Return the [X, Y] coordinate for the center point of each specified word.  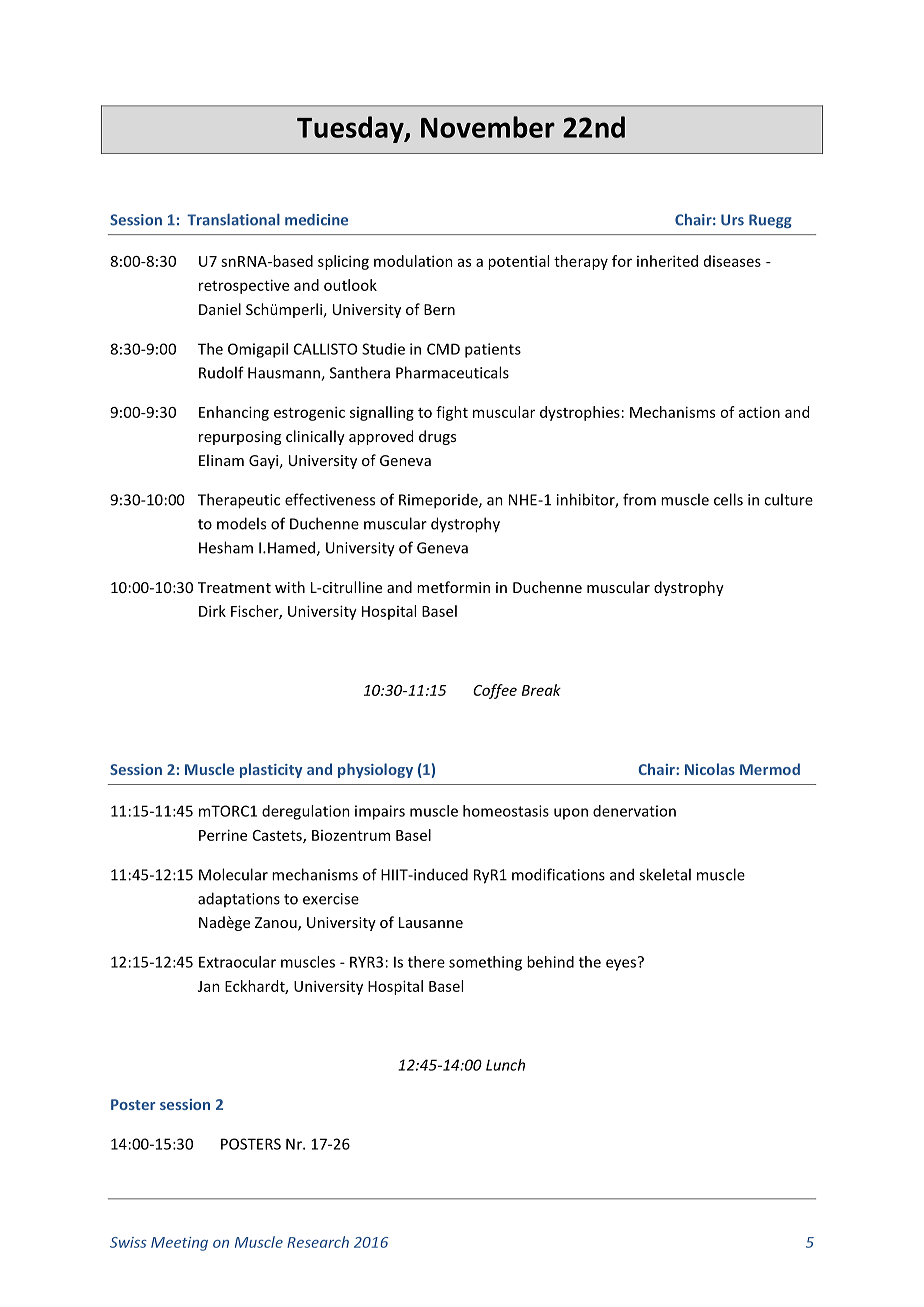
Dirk [212, 611]
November [488, 127]
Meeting [179, 1244]
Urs [732, 220]
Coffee [495, 691]
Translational [233, 220]
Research [318, 1242]
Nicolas [710, 769]
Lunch [505, 1065]
